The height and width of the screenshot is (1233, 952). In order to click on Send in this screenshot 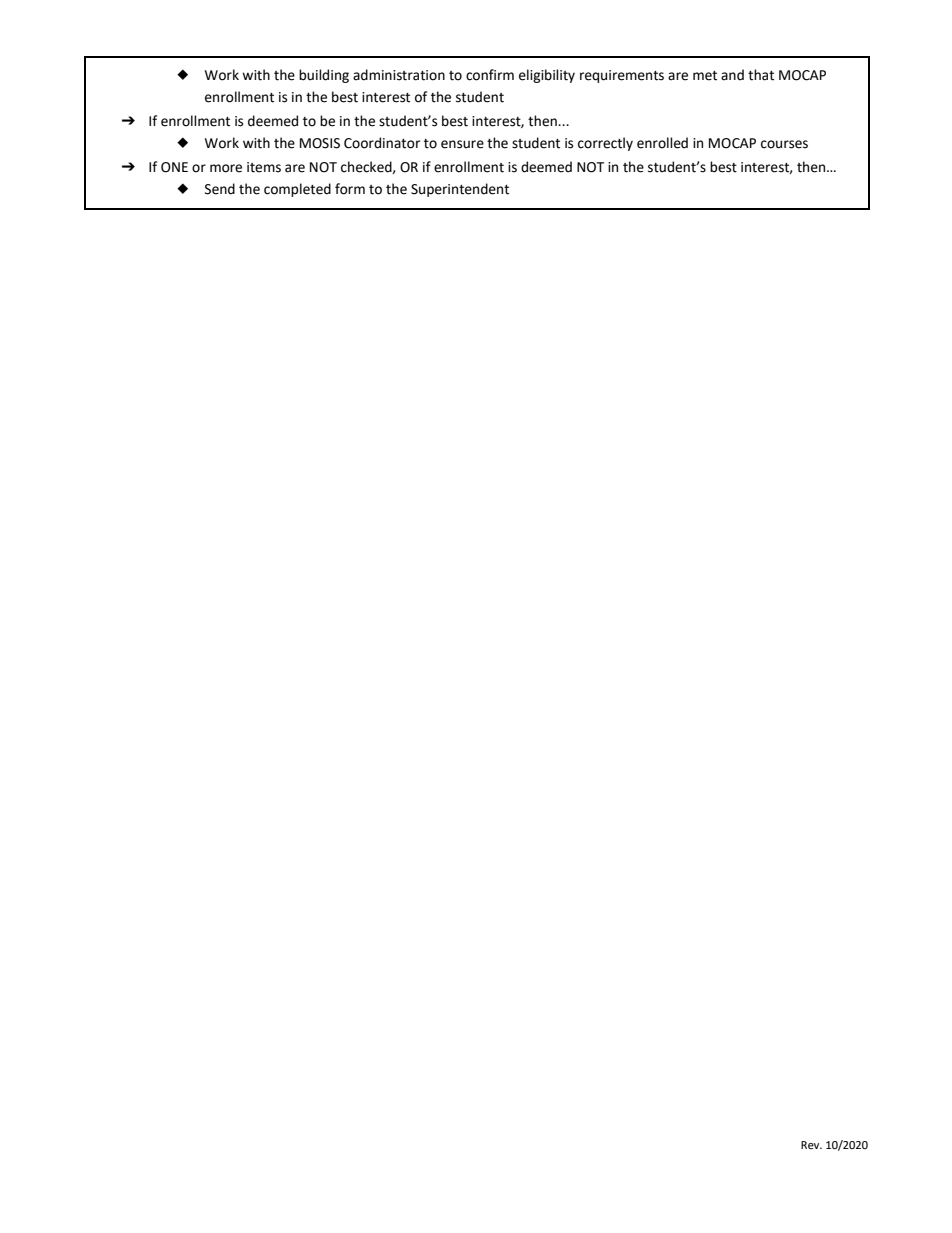, I will do `click(220, 189)`.
